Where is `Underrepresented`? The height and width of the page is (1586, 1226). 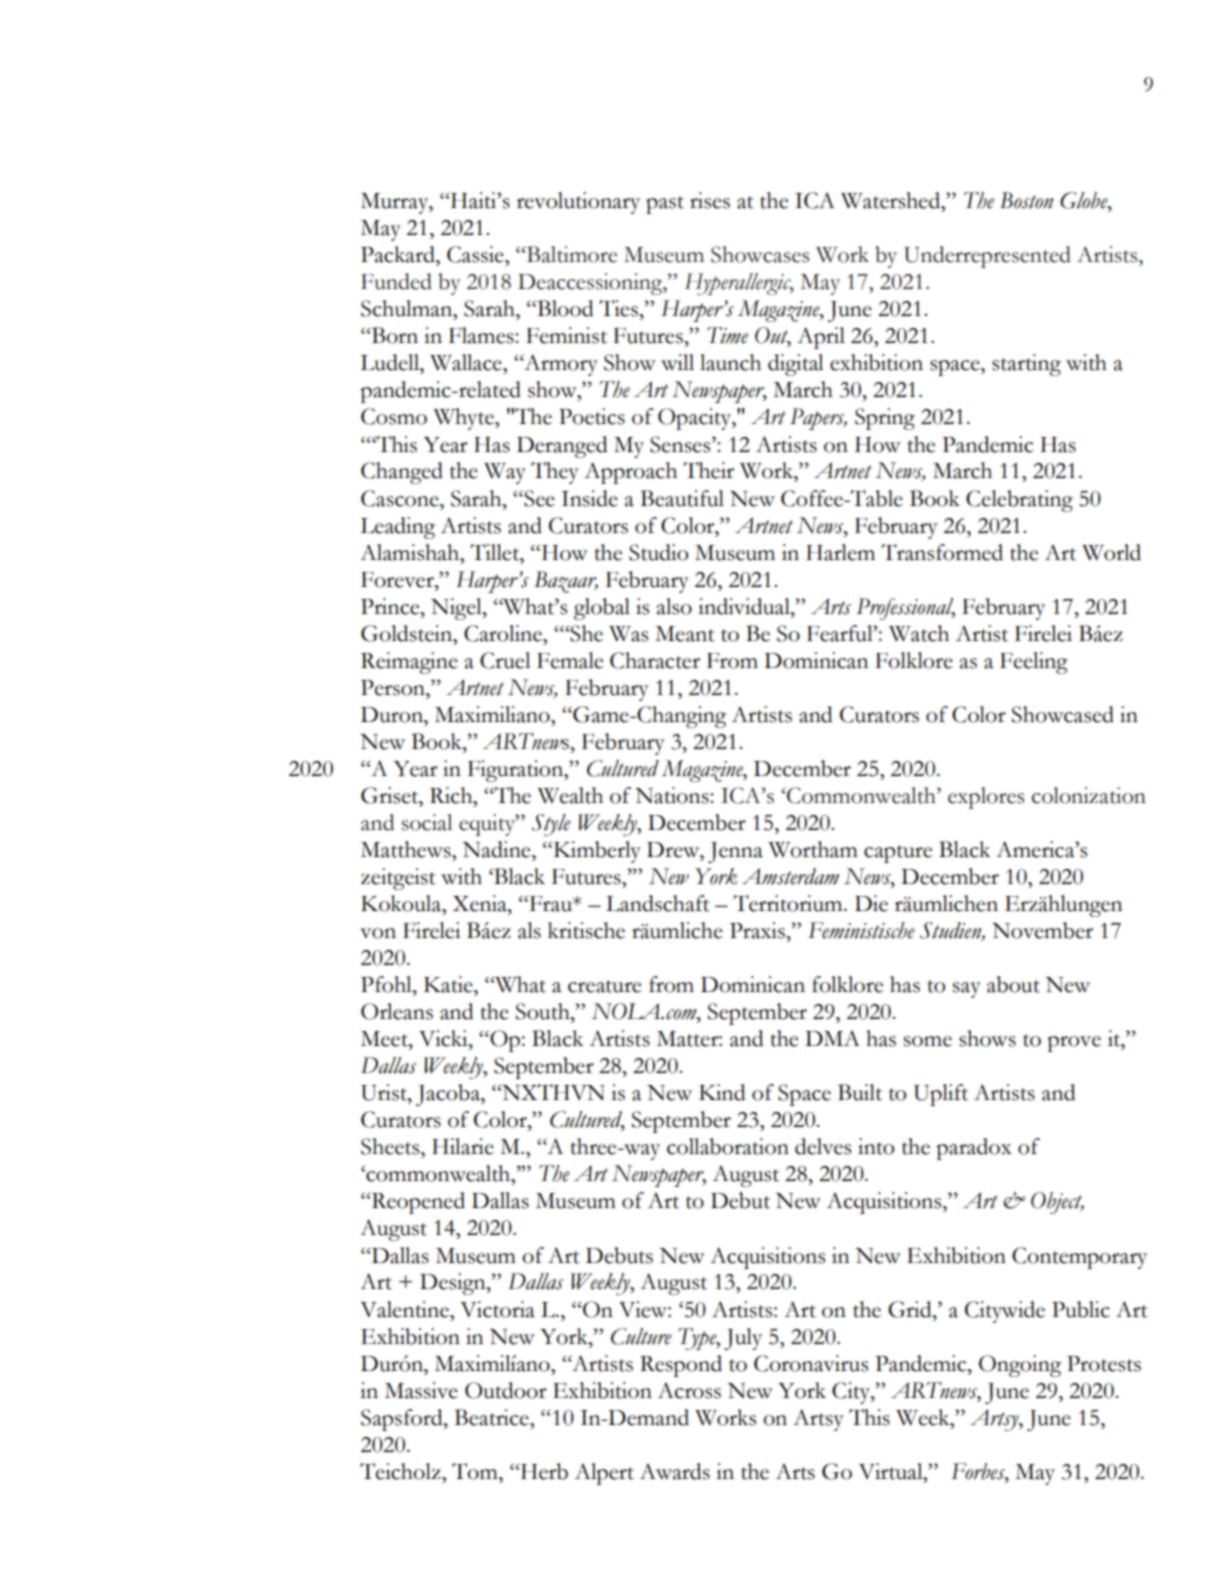
Underrepresented is located at coordinates (987, 257).
